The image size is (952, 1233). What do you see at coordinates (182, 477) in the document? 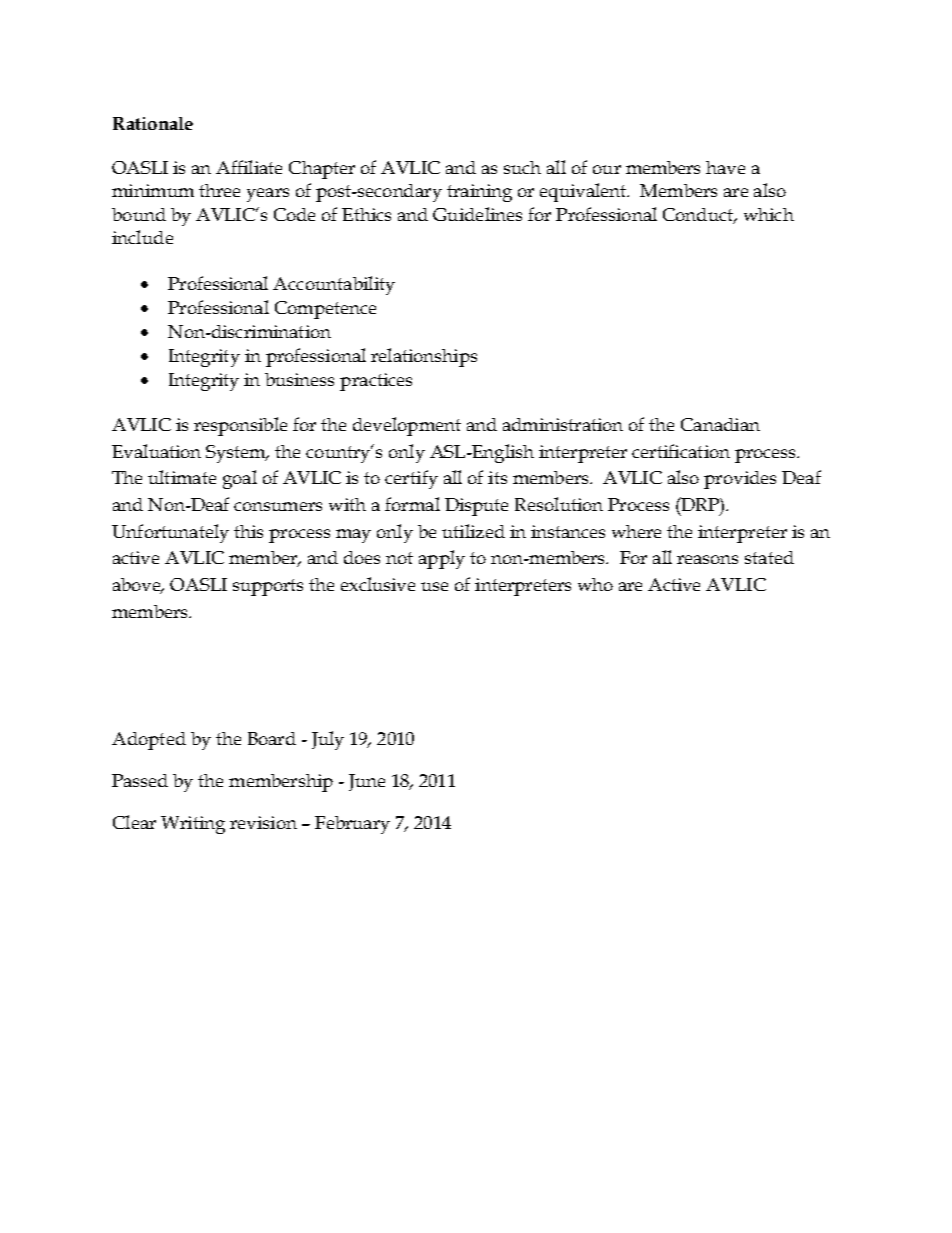
I see `ultimate` at bounding box center [182, 477].
